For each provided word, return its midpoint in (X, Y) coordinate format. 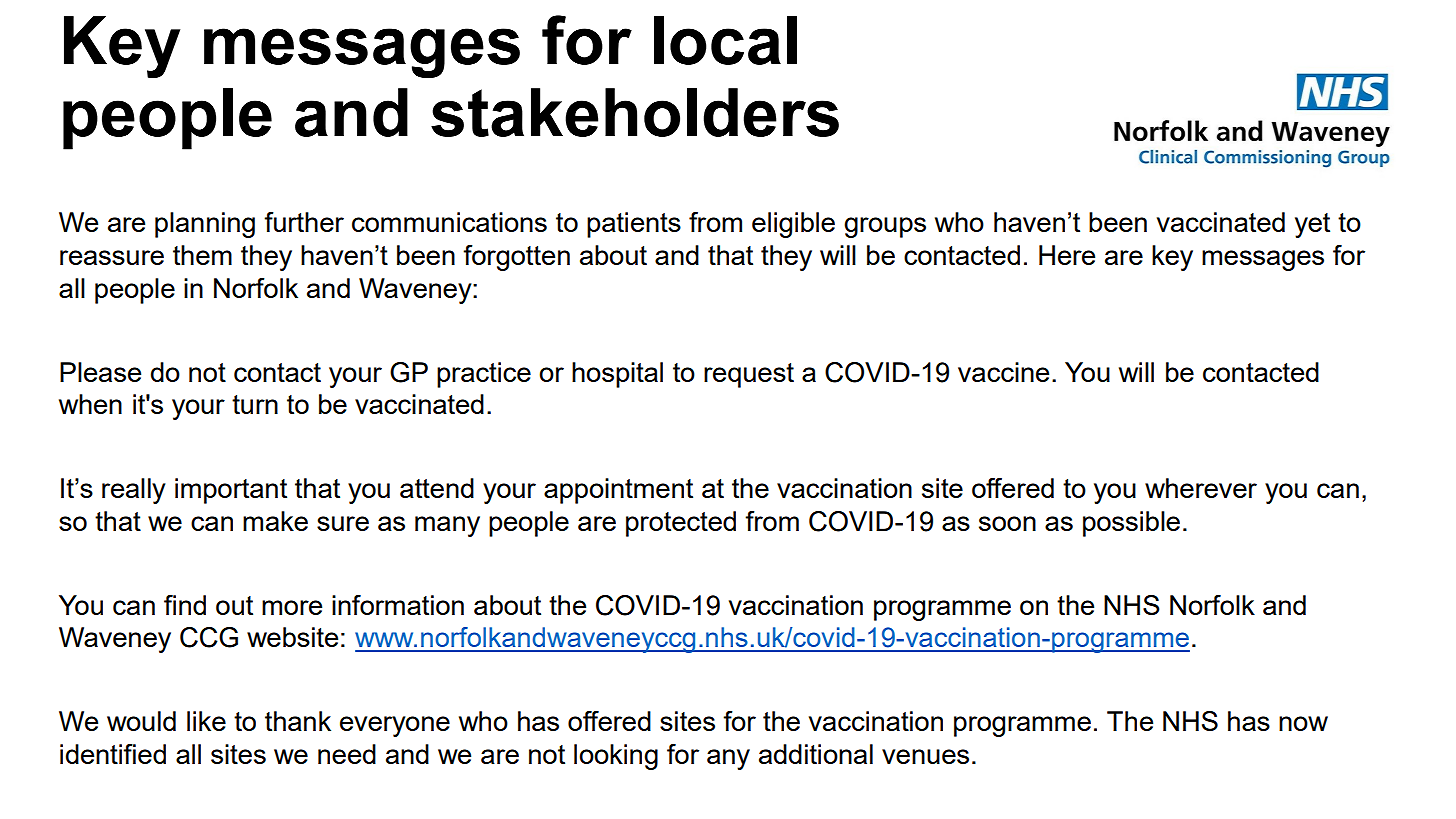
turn (255, 404)
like (206, 721)
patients (634, 225)
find (185, 605)
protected (681, 524)
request (749, 375)
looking (616, 757)
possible (1131, 524)
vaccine (1003, 372)
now (1303, 723)
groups (885, 227)
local (725, 40)
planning (205, 225)
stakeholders (635, 112)
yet (1312, 225)
